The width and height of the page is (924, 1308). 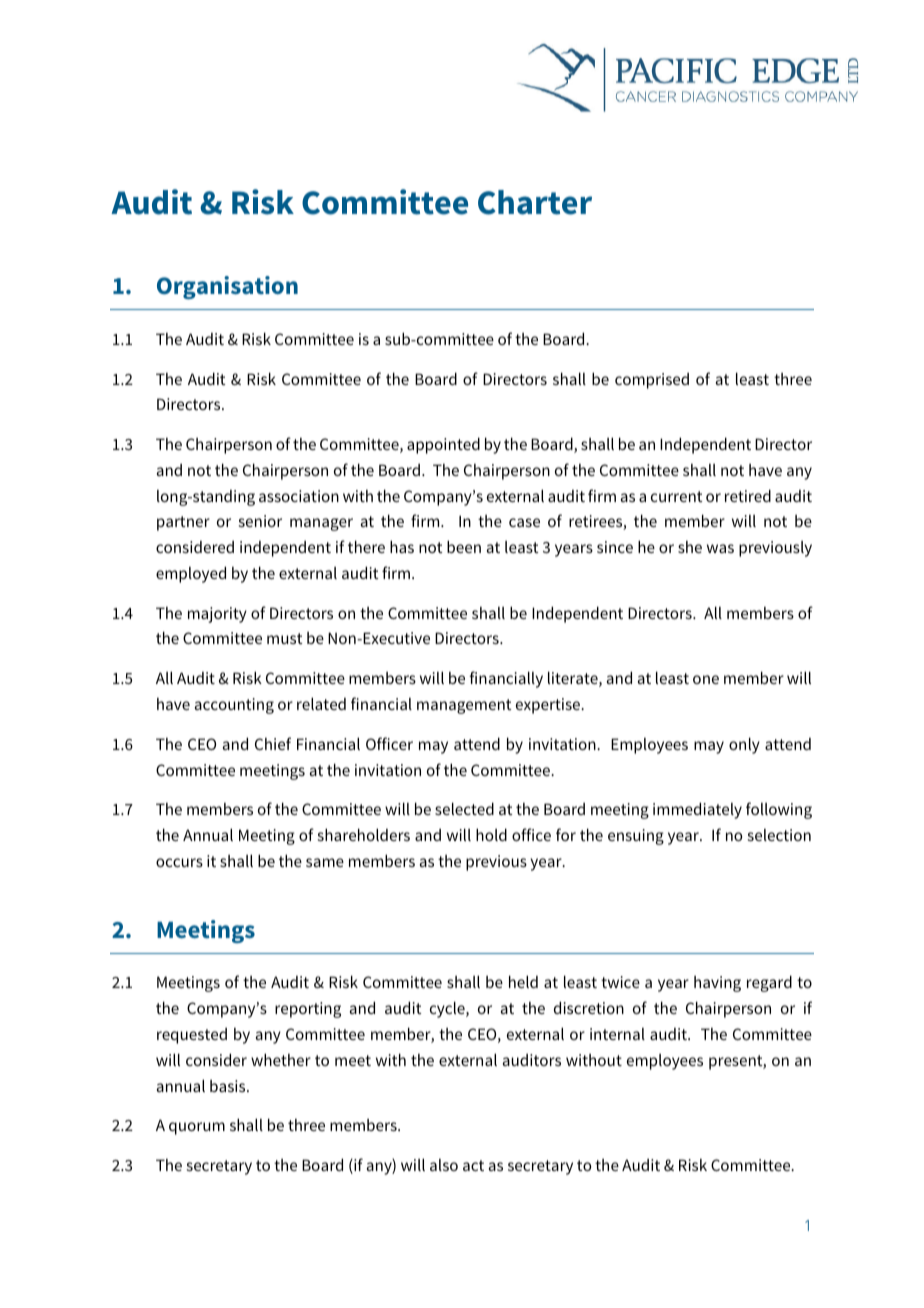 What do you see at coordinates (197, 1128) in the page?
I see `quorum` at bounding box center [197, 1128].
